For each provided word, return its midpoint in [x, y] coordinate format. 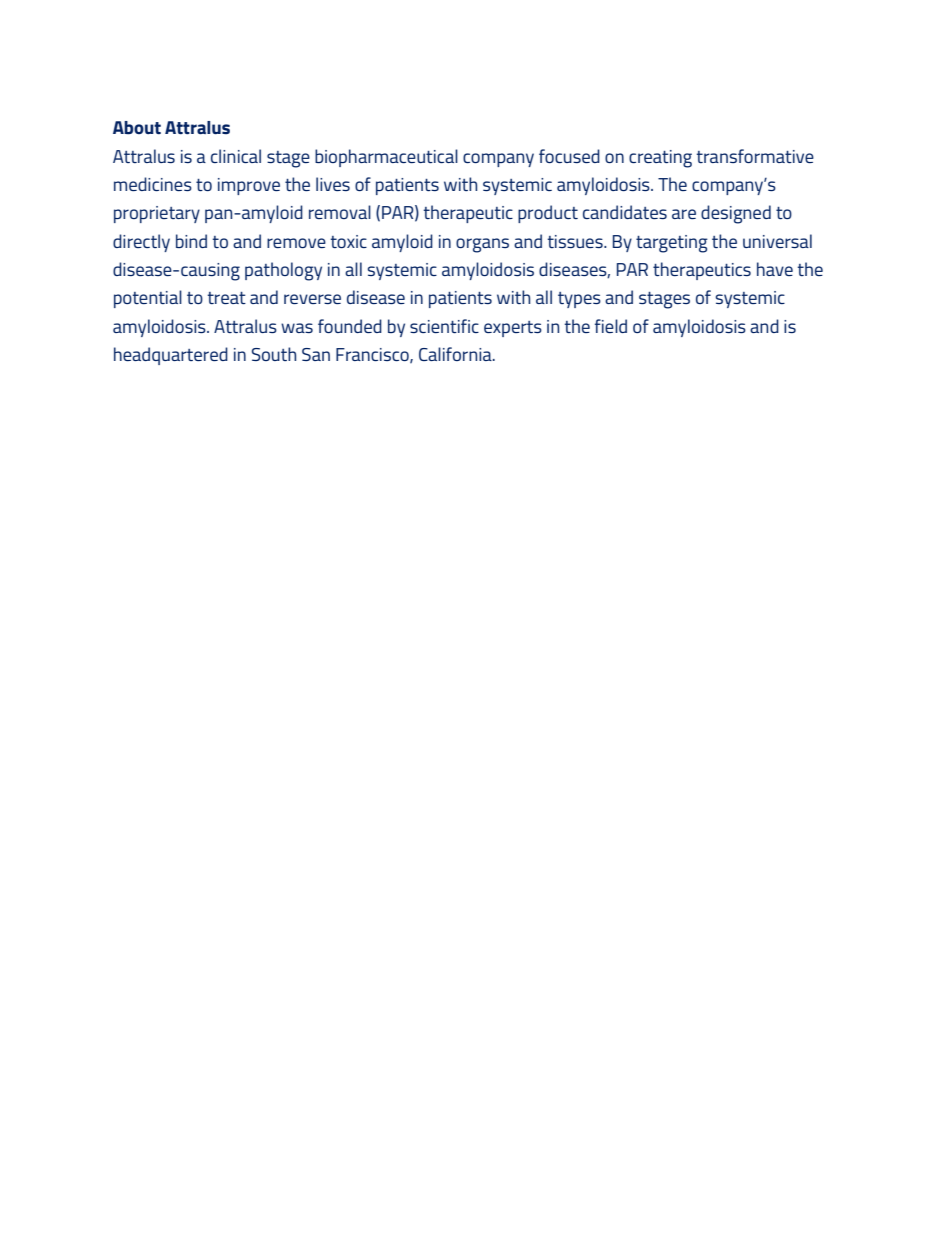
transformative [755, 156]
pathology [283, 271]
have [775, 269]
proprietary [157, 214]
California [456, 354]
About [137, 128]
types [579, 300]
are [684, 214]
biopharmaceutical [386, 158]
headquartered [171, 356]
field [611, 326]
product [548, 214]
